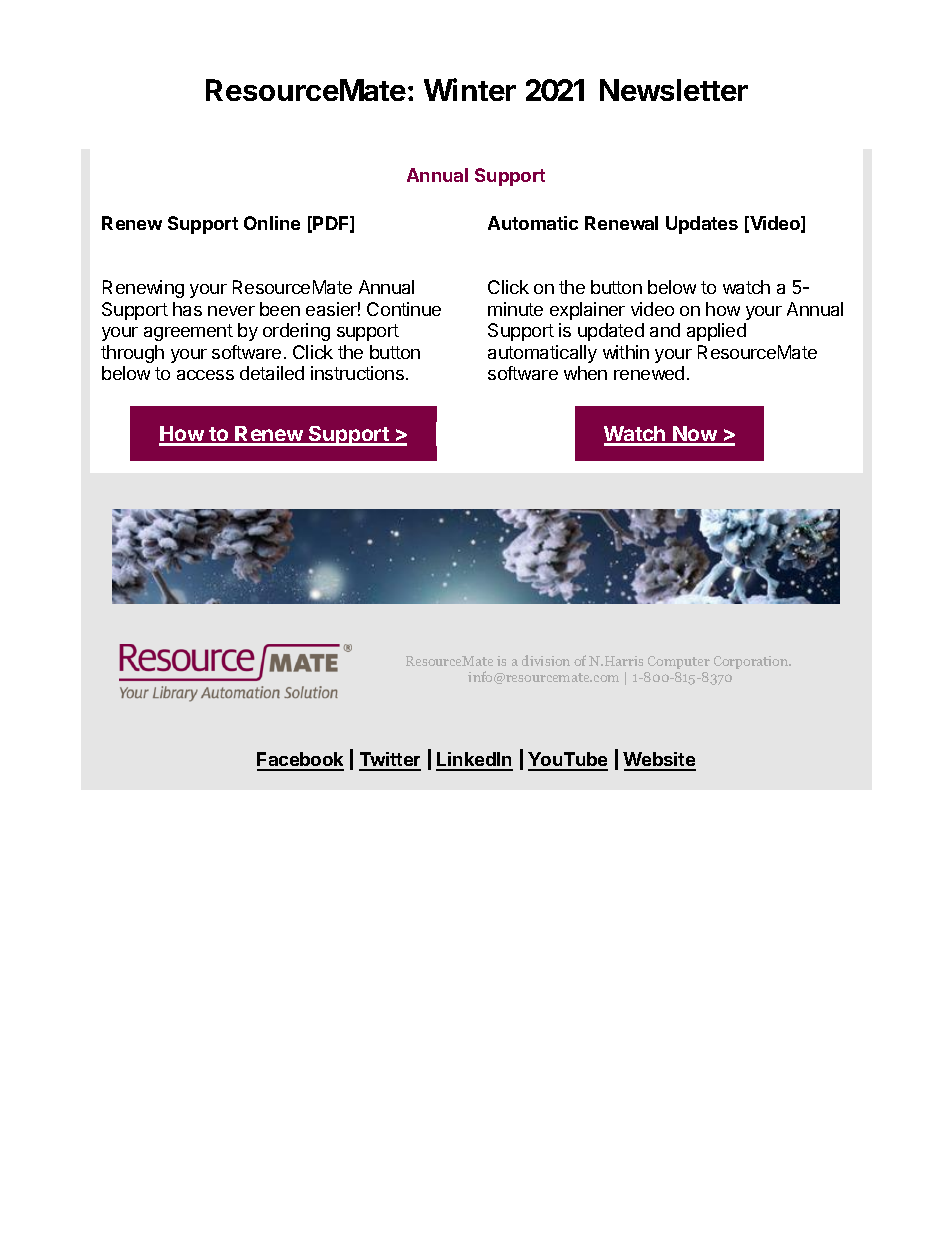 The width and height of the screenshot is (952, 1233). Describe the element at coordinates (679, 662) in the screenshot. I see `Computer` at that location.
